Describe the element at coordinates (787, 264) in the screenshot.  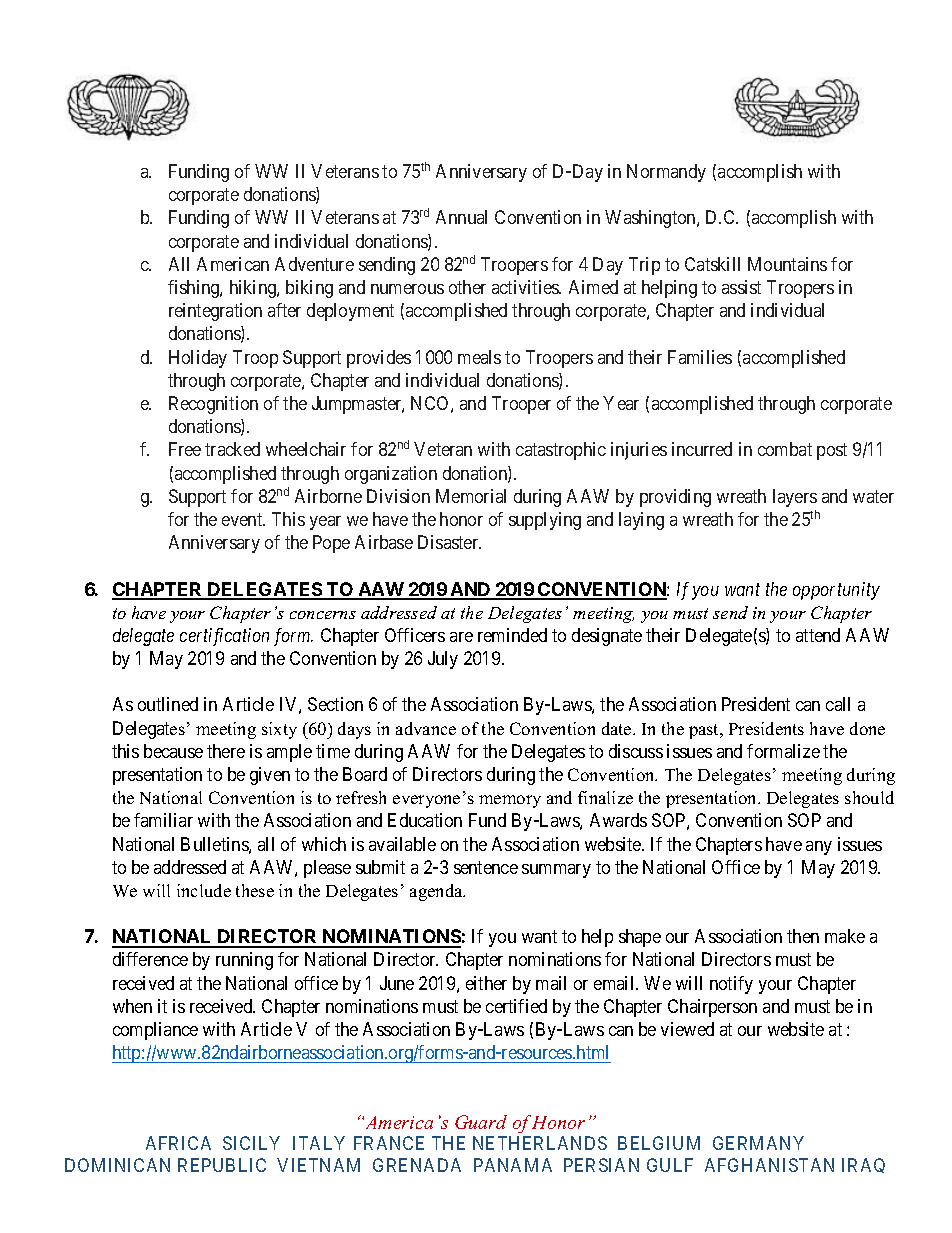
I see `Mountains` at that location.
